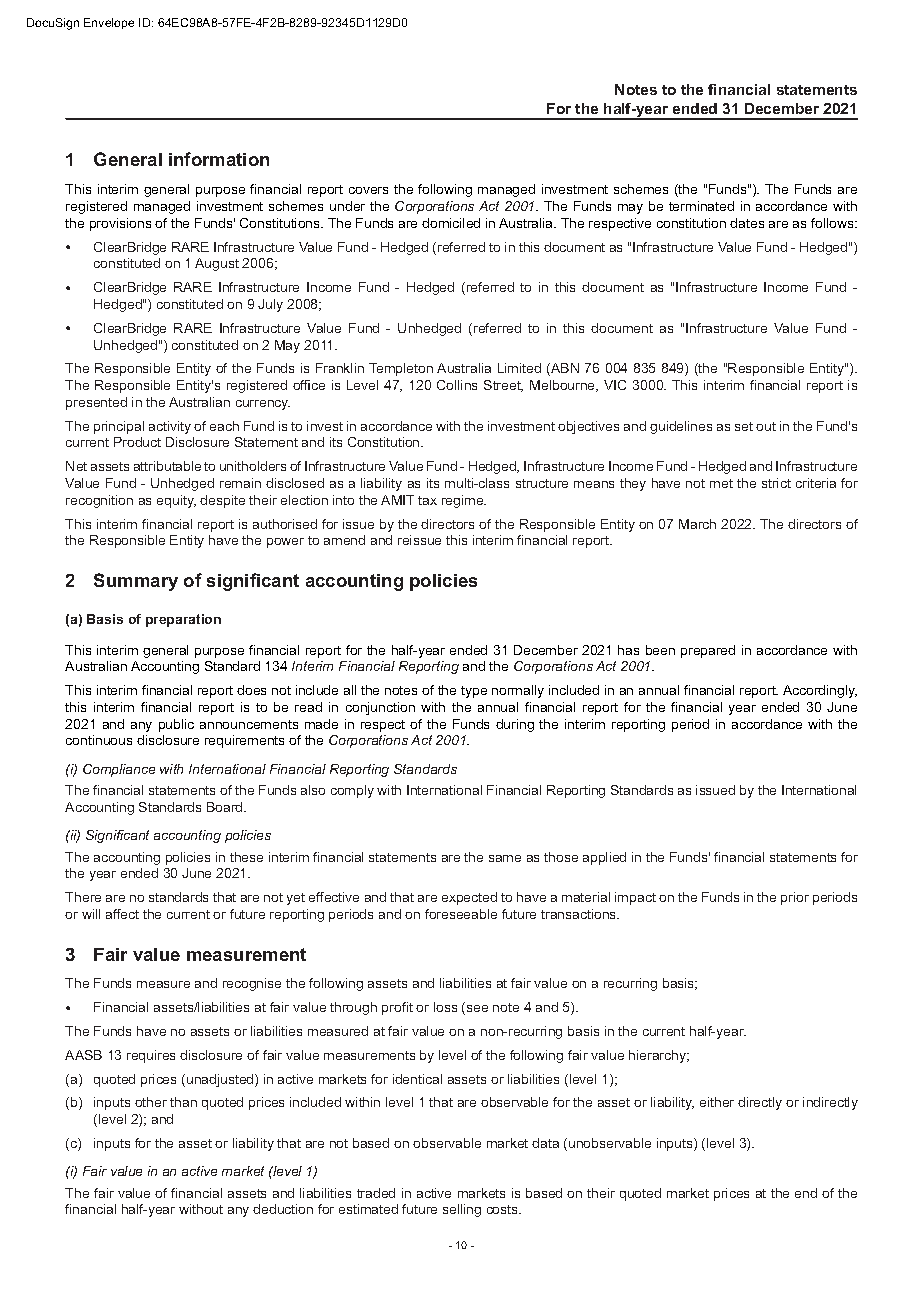 The height and width of the document is (1308, 924). I want to click on provisions, so click(120, 224).
